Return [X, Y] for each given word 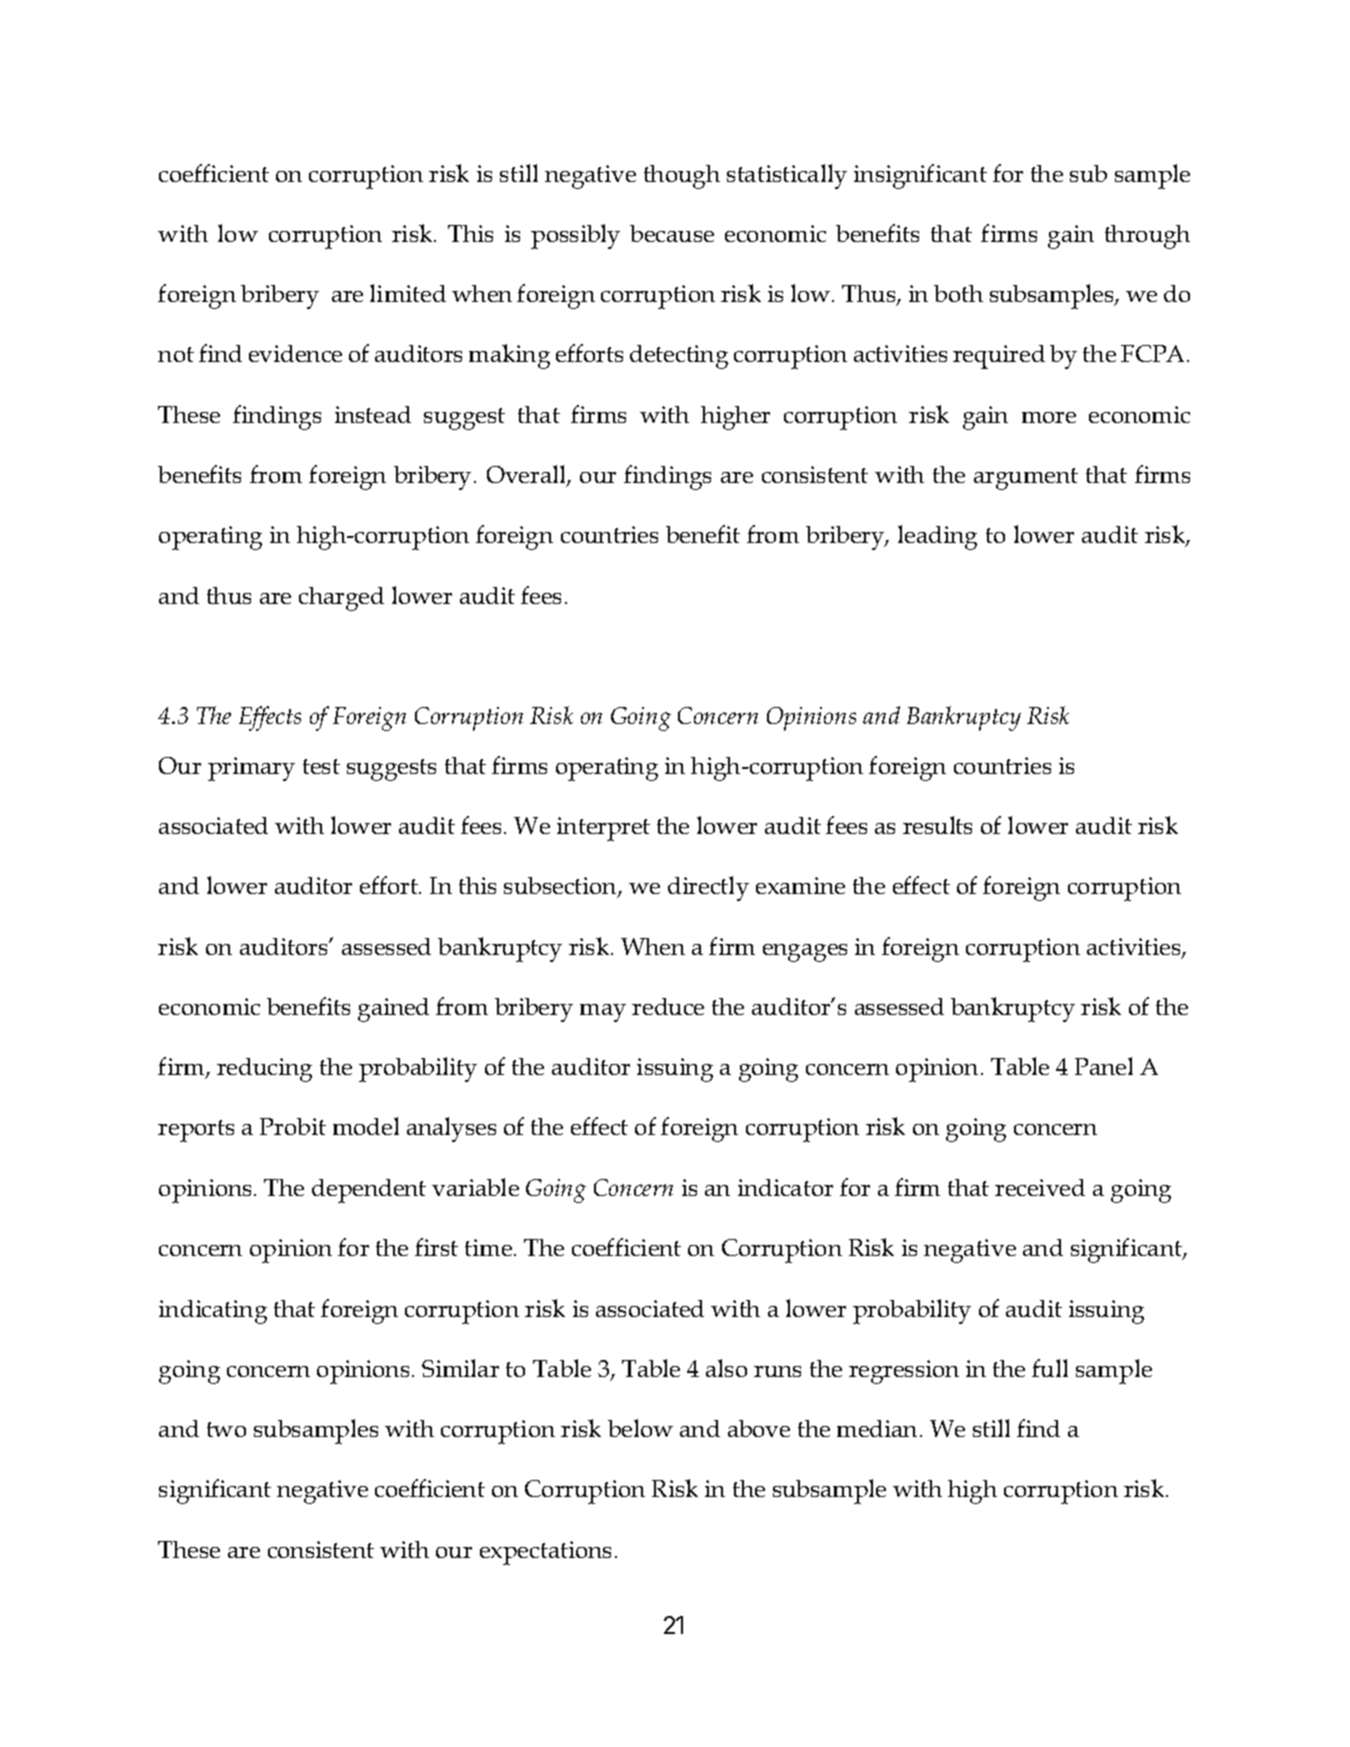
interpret [603, 829]
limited [408, 293]
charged [341, 599]
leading [937, 537]
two [226, 1429]
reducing [264, 1070]
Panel [1104, 1066]
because [672, 233]
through [1147, 237]
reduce [668, 1006]
